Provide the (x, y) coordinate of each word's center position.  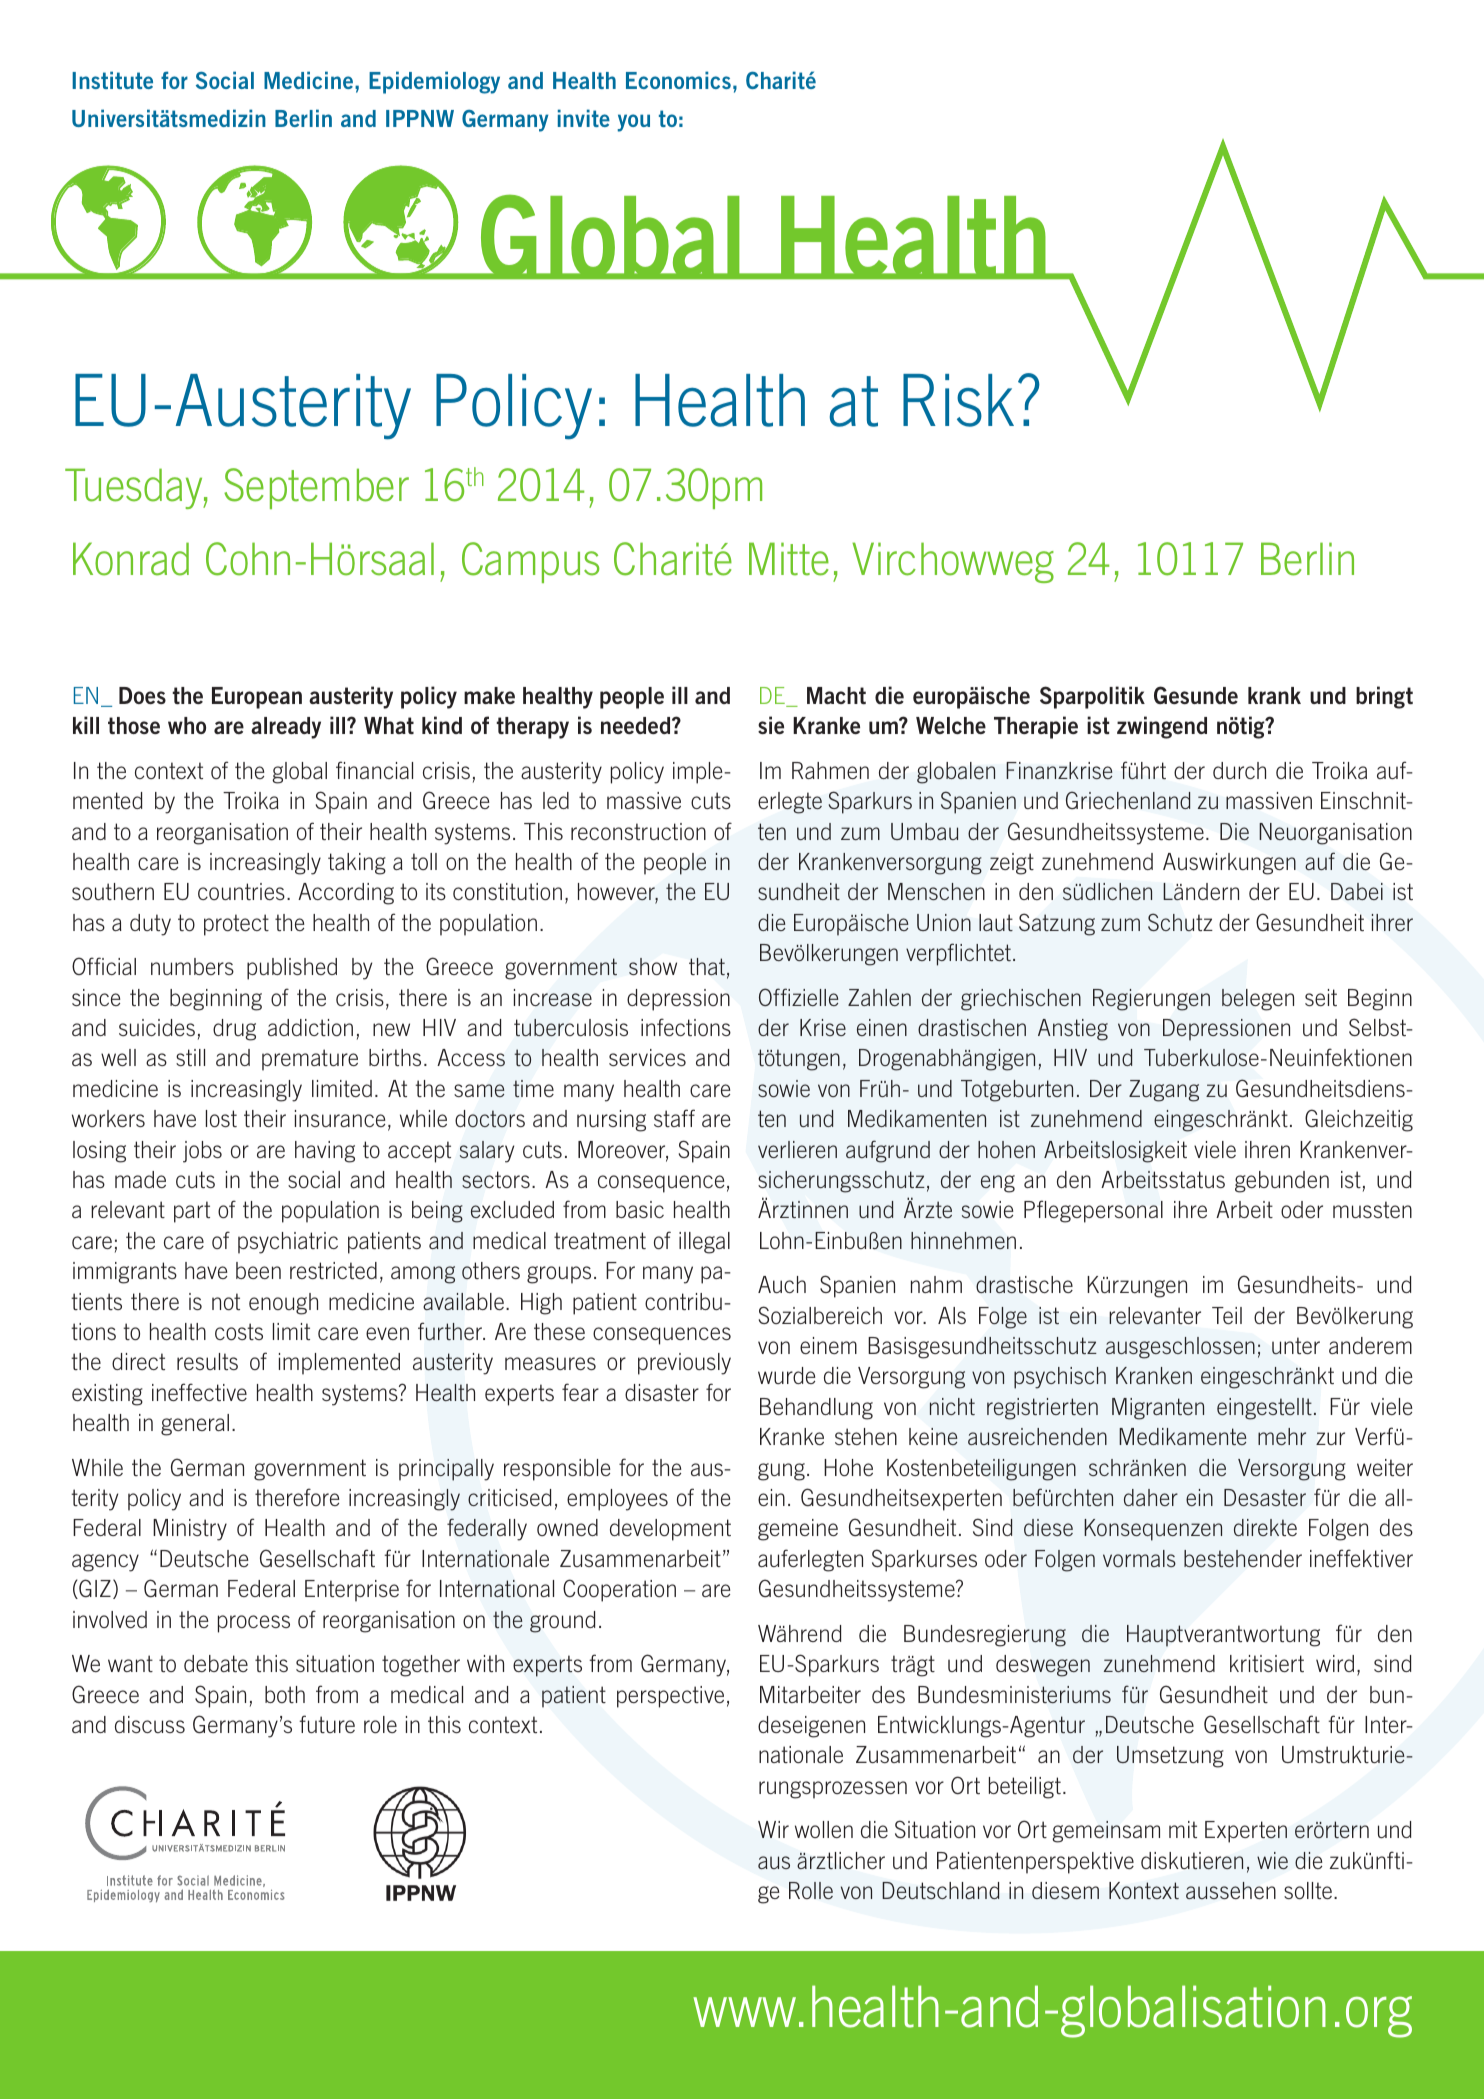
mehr (1282, 1436)
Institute (112, 80)
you (634, 123)
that (707, 966)
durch (1239, 770)
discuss (150, 1724)
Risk (958, 400)
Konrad (131, 559)
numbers (192, 966)
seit (1321, 997)
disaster (662, 1392)
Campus (531, 562)
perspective (670, 1697)
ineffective (199, 1392)
